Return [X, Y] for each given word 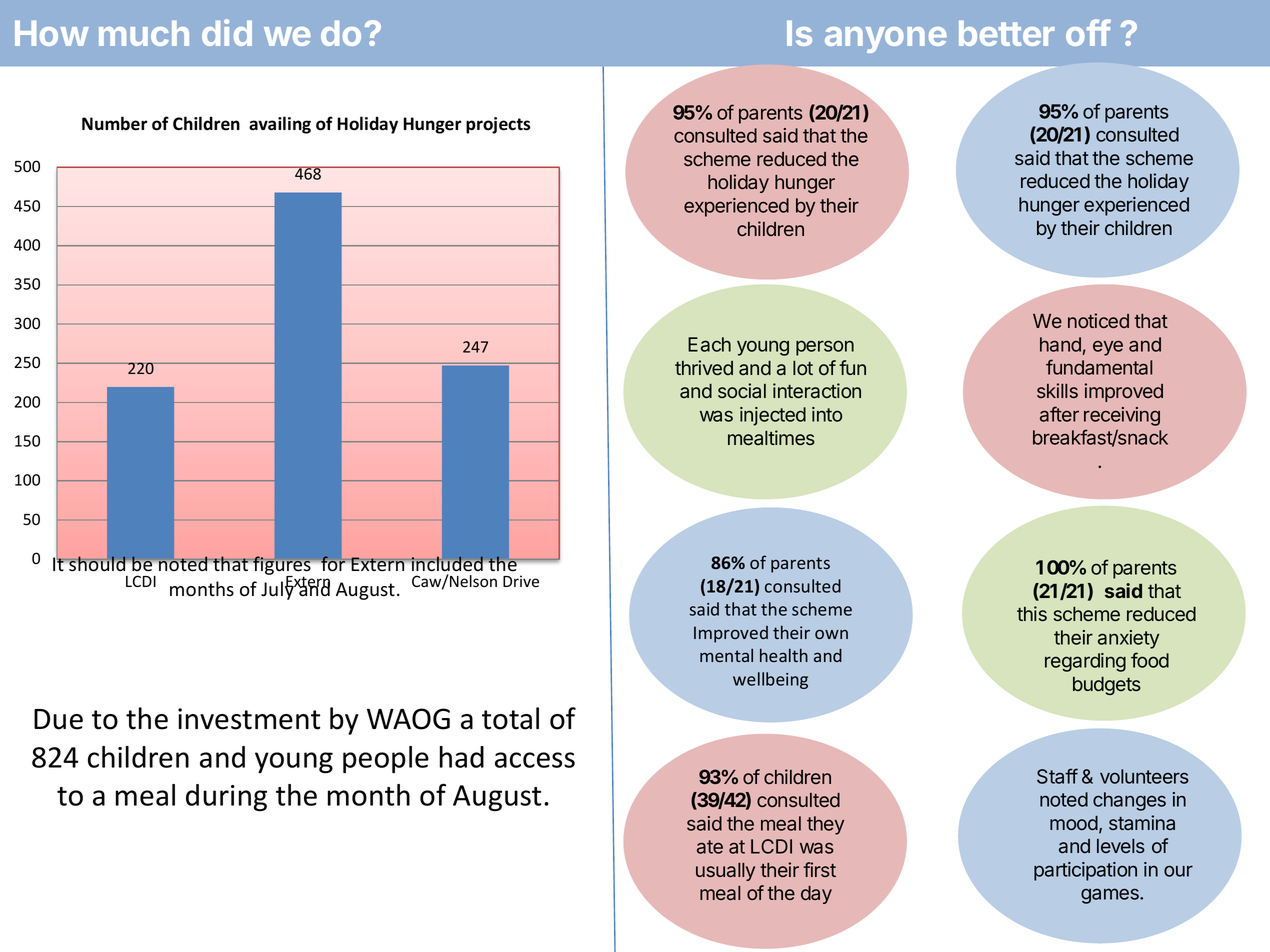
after [1059, 414]
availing [280, 125]
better [1007, 33]
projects [498, 125]
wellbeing [770, 680]
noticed [1098, 320]
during [226, 797]
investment [249, 719]
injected [773, 416]
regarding [1085, 662]
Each [709, 344]
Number [114, 123]
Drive [521, 581]
